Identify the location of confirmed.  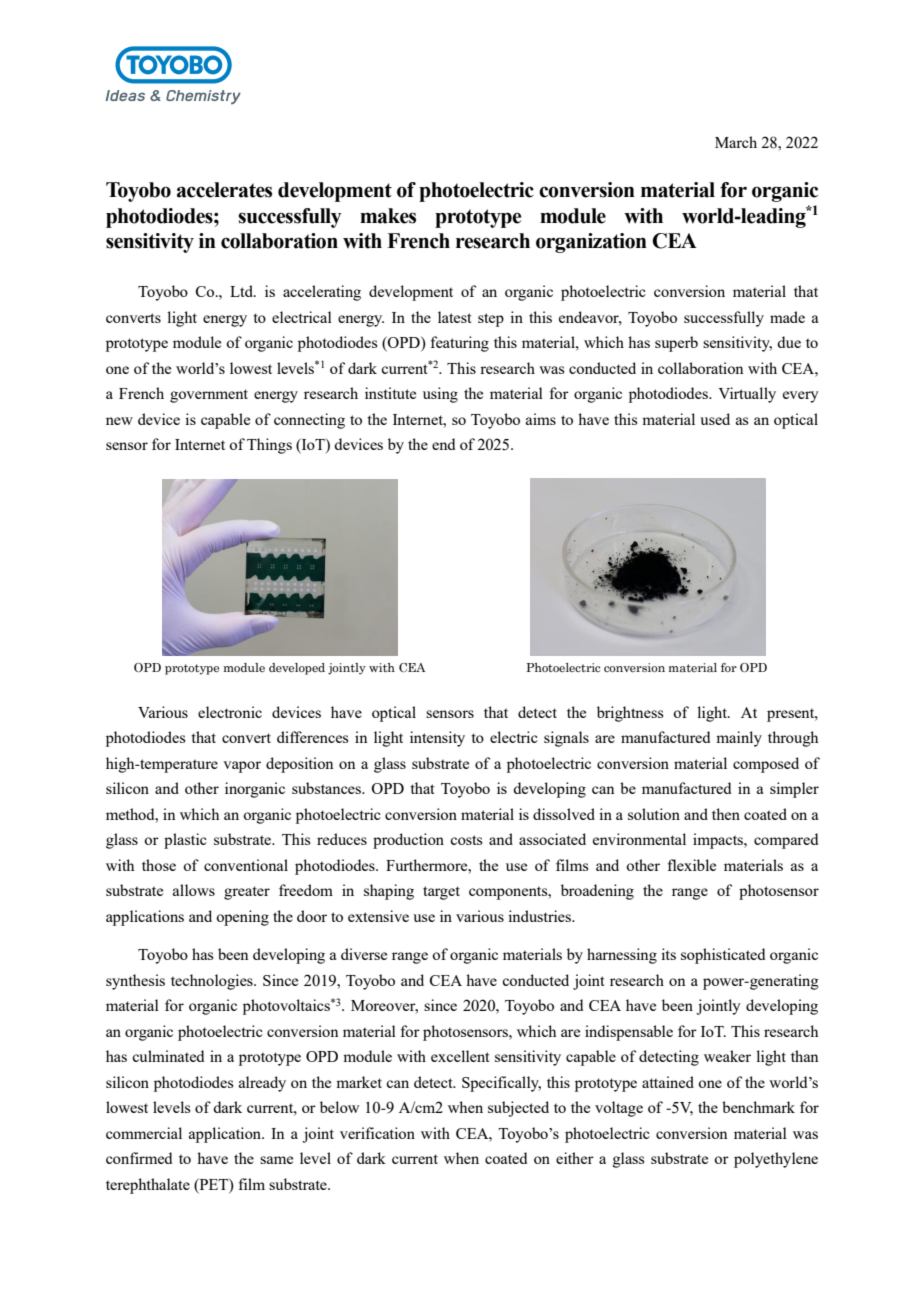
(139, 1158).
